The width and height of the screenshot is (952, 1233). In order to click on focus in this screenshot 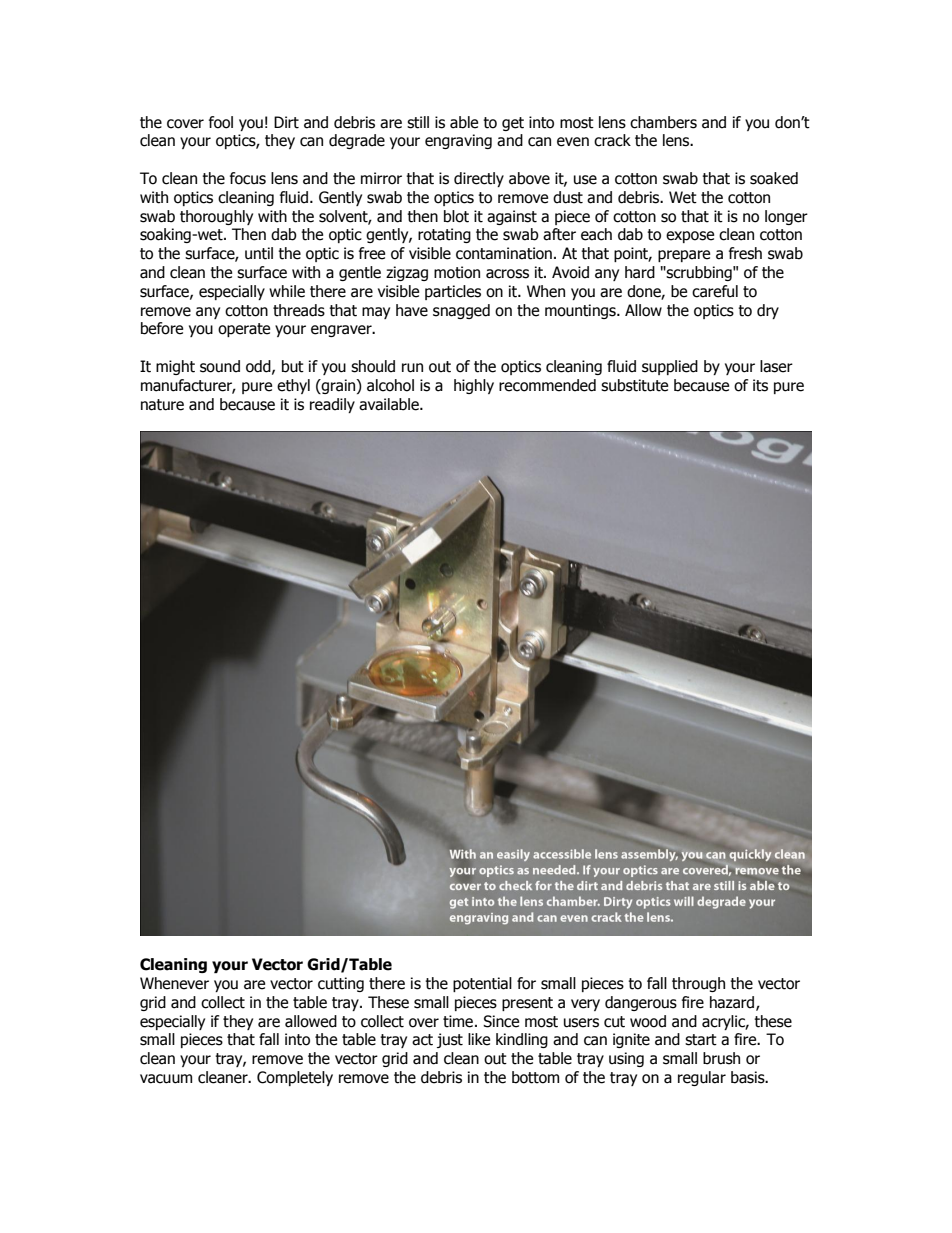, I will do `click(248, 178)`.
